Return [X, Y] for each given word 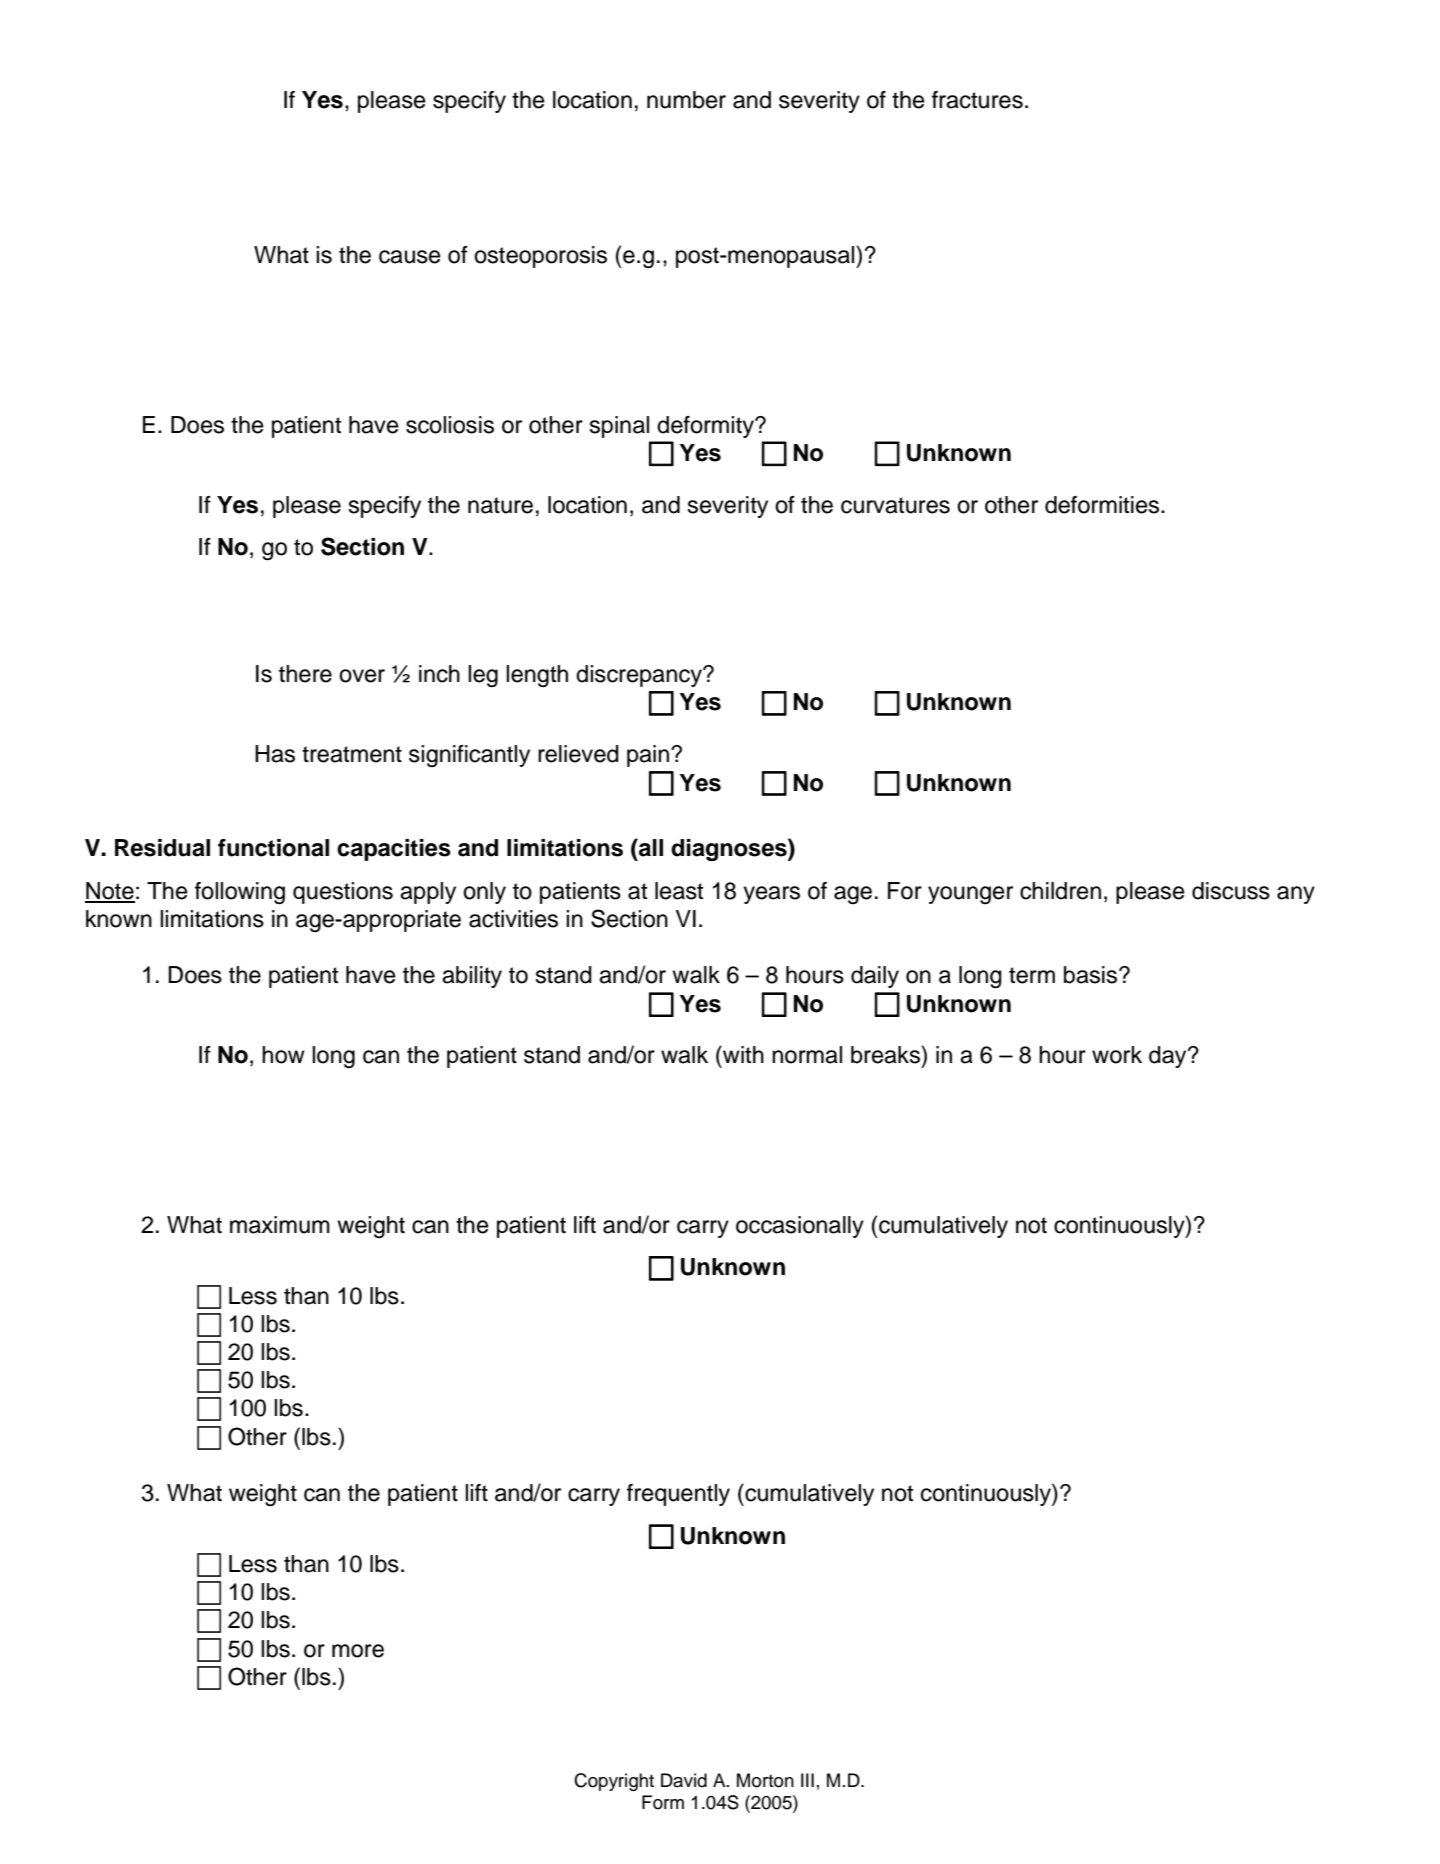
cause [410, 257]
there [305, 674]
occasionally [800, 1227]
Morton [765, 1780]
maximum [280, 1225]
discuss [1231, 891]
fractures [977, 100]
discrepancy [640, 676]
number [686, 100]
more [358, 1651]
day [1169, 1057]
